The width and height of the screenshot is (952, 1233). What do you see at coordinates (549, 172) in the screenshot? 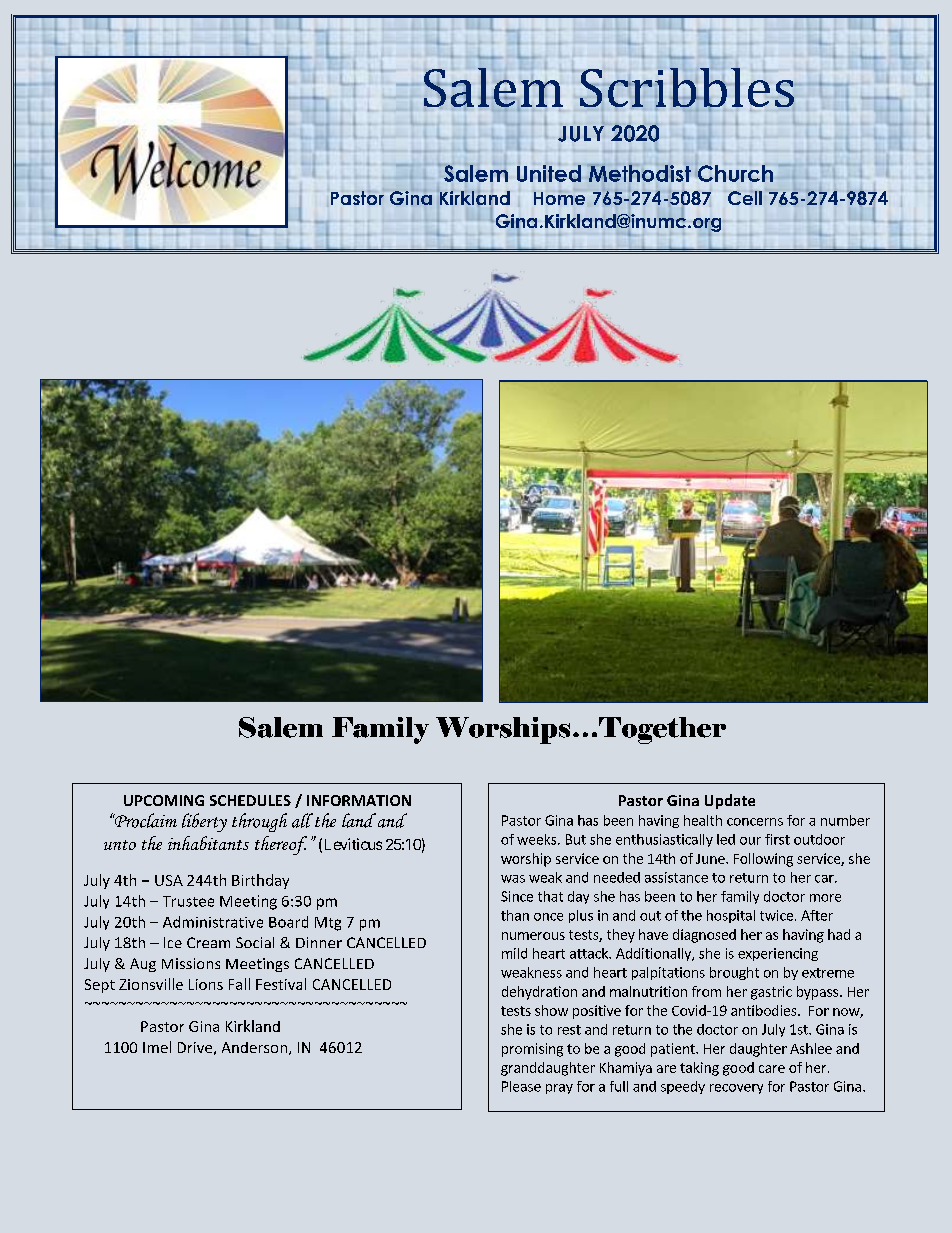
I see `United` at bounding box center [549, 172].
